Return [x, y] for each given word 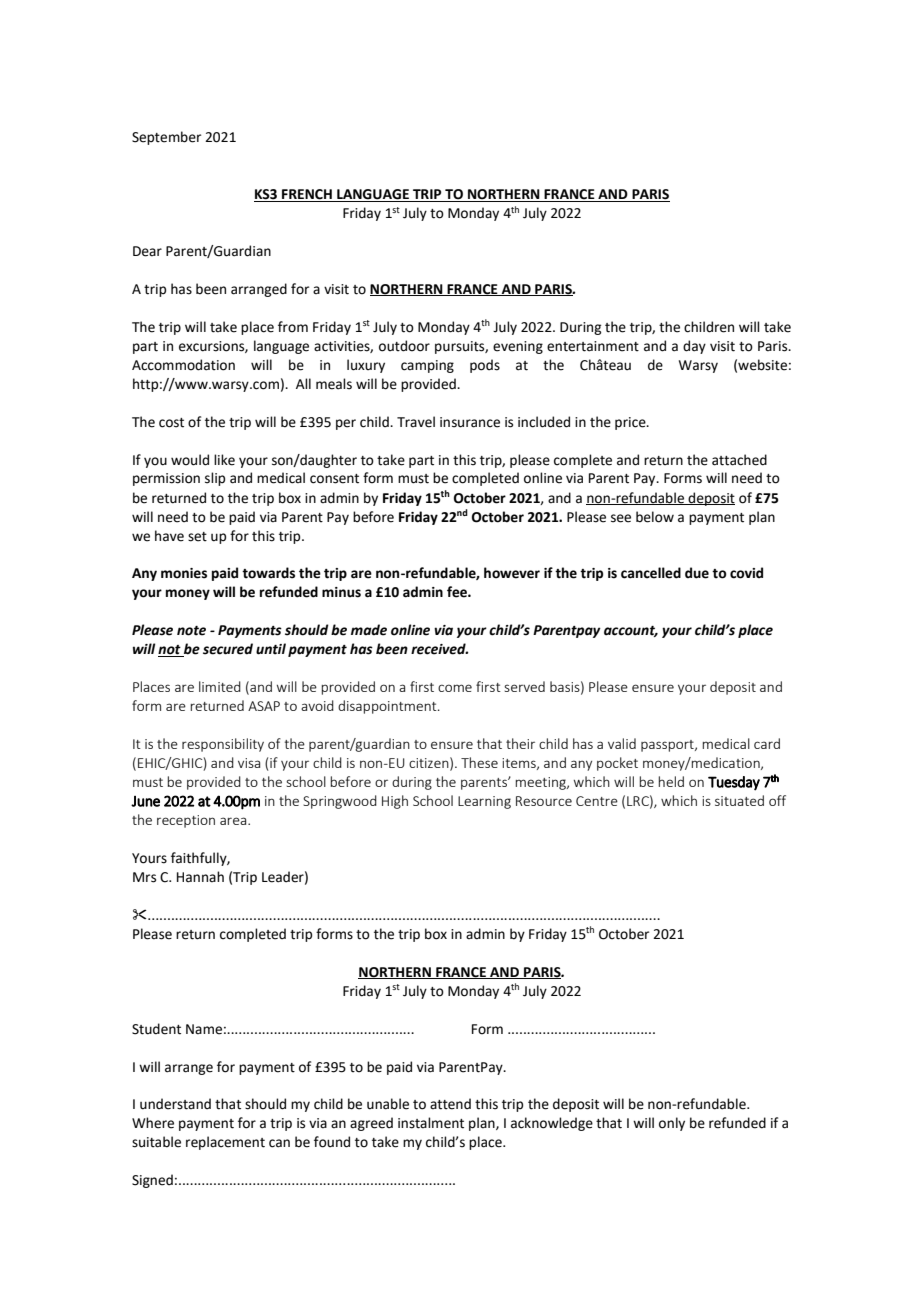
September [166, 138]
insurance [470, 422]
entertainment [593, 346]
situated [739, 800]
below [655, 517]
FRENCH [307, 195]
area [234, 821]
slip [215, 479]
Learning [484, 802]
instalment [431, 1123]
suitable [156, 1142]
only [672, 1124]
